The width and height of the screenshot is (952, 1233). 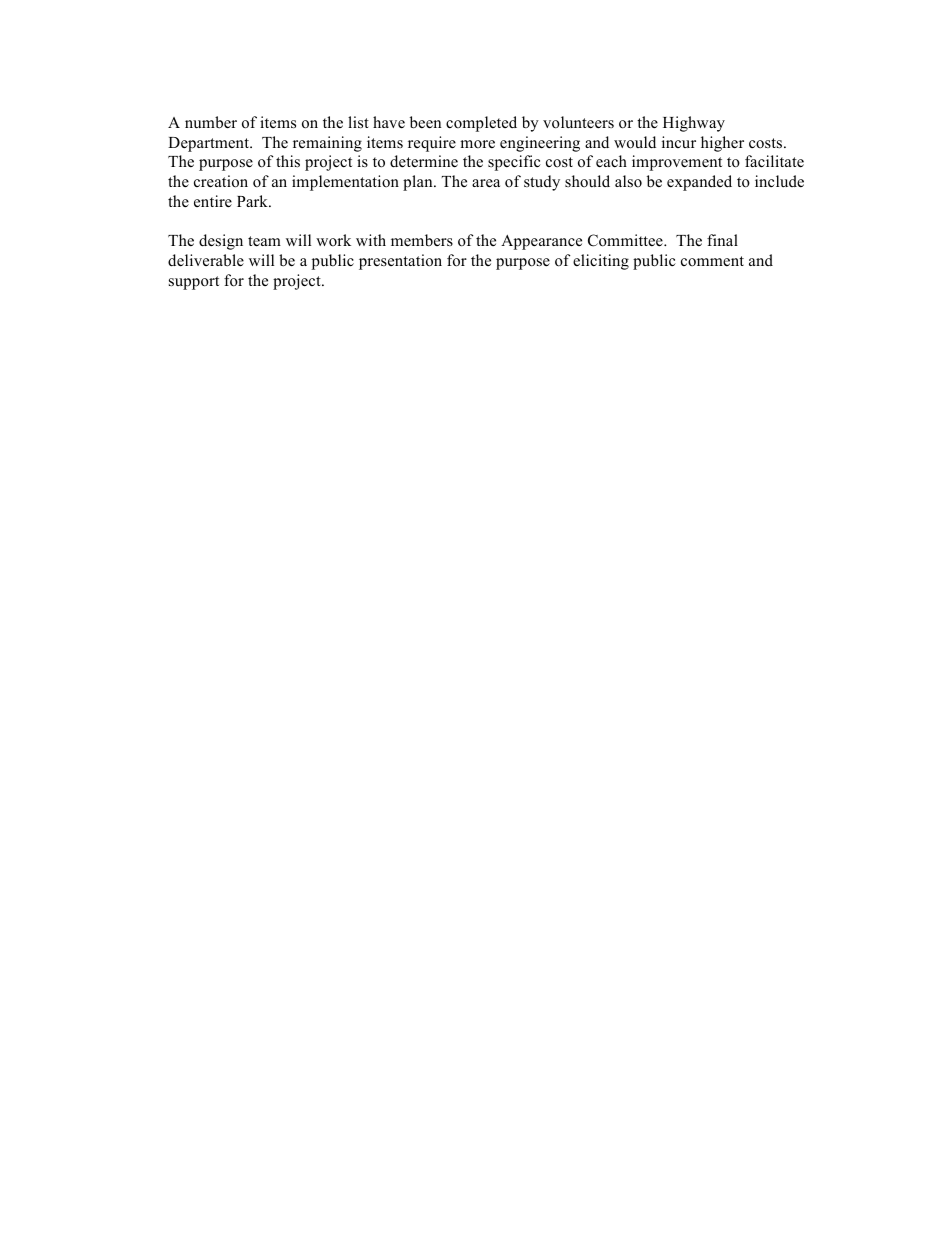 What do you see at coordinates (253, 201) in the screenshot?
I see `Park` at bounding box center [253, 201].
